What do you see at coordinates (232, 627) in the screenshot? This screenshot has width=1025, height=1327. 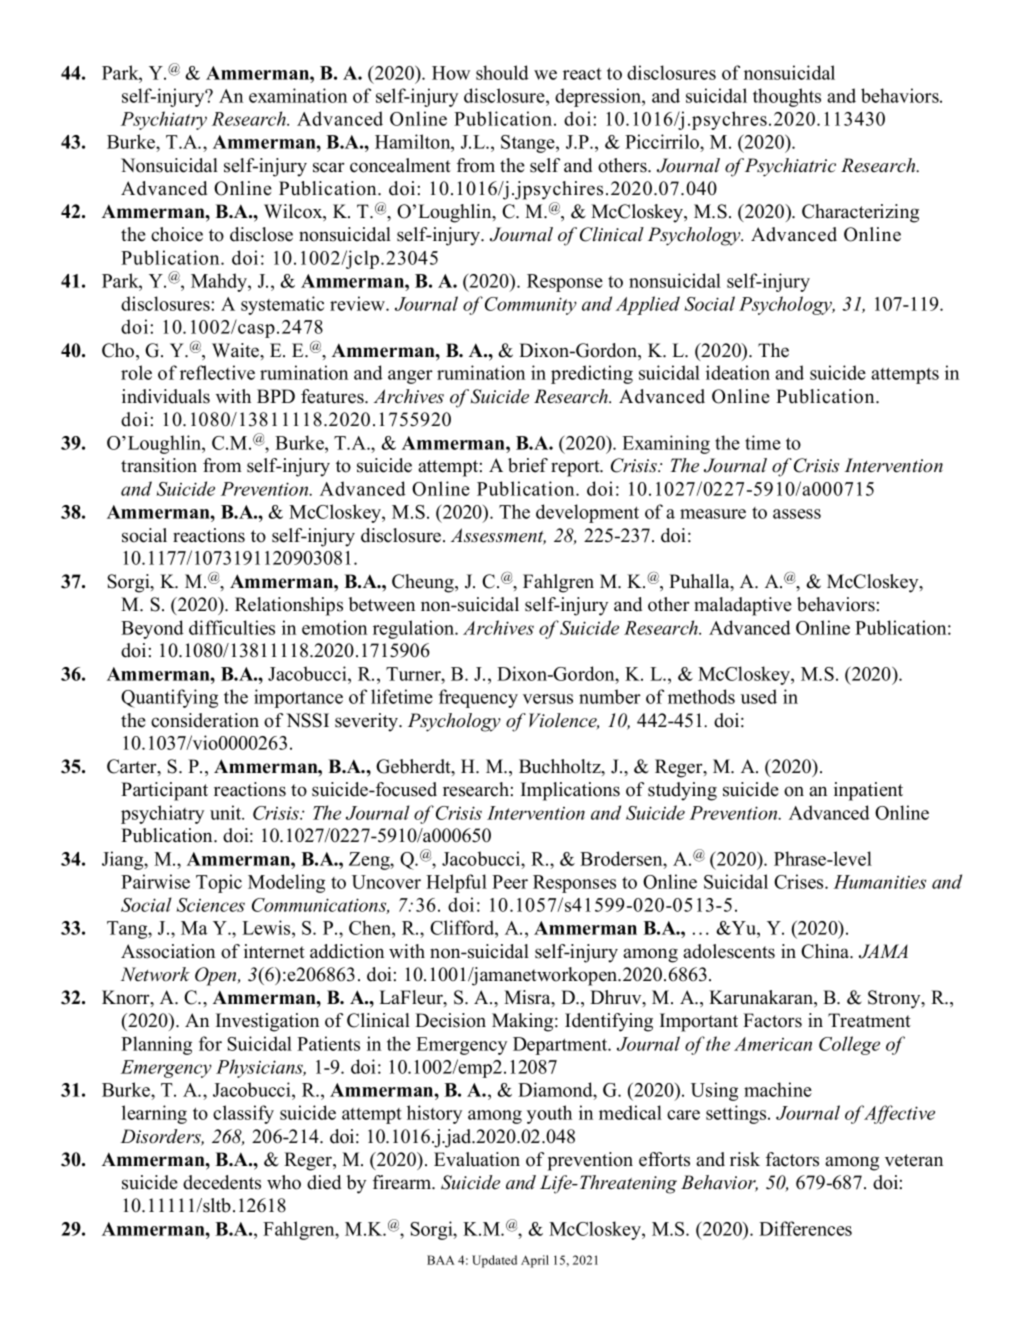 I see `difficulties` at bounding box center [232, 627].
